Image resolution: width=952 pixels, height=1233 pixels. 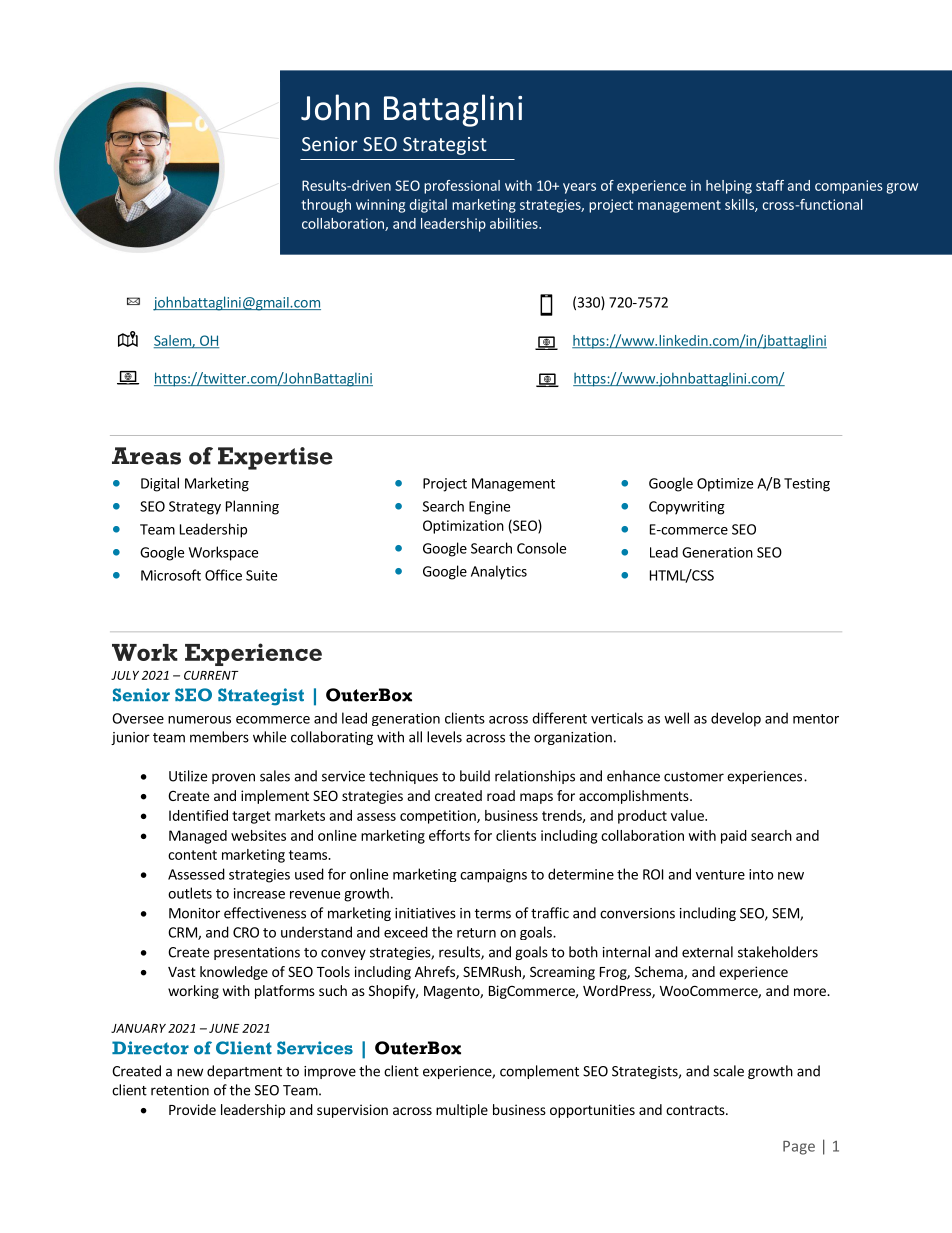 What do you see at coordinates (559, 718) in the image?
I see `different` at bounding box center [559, 718].
